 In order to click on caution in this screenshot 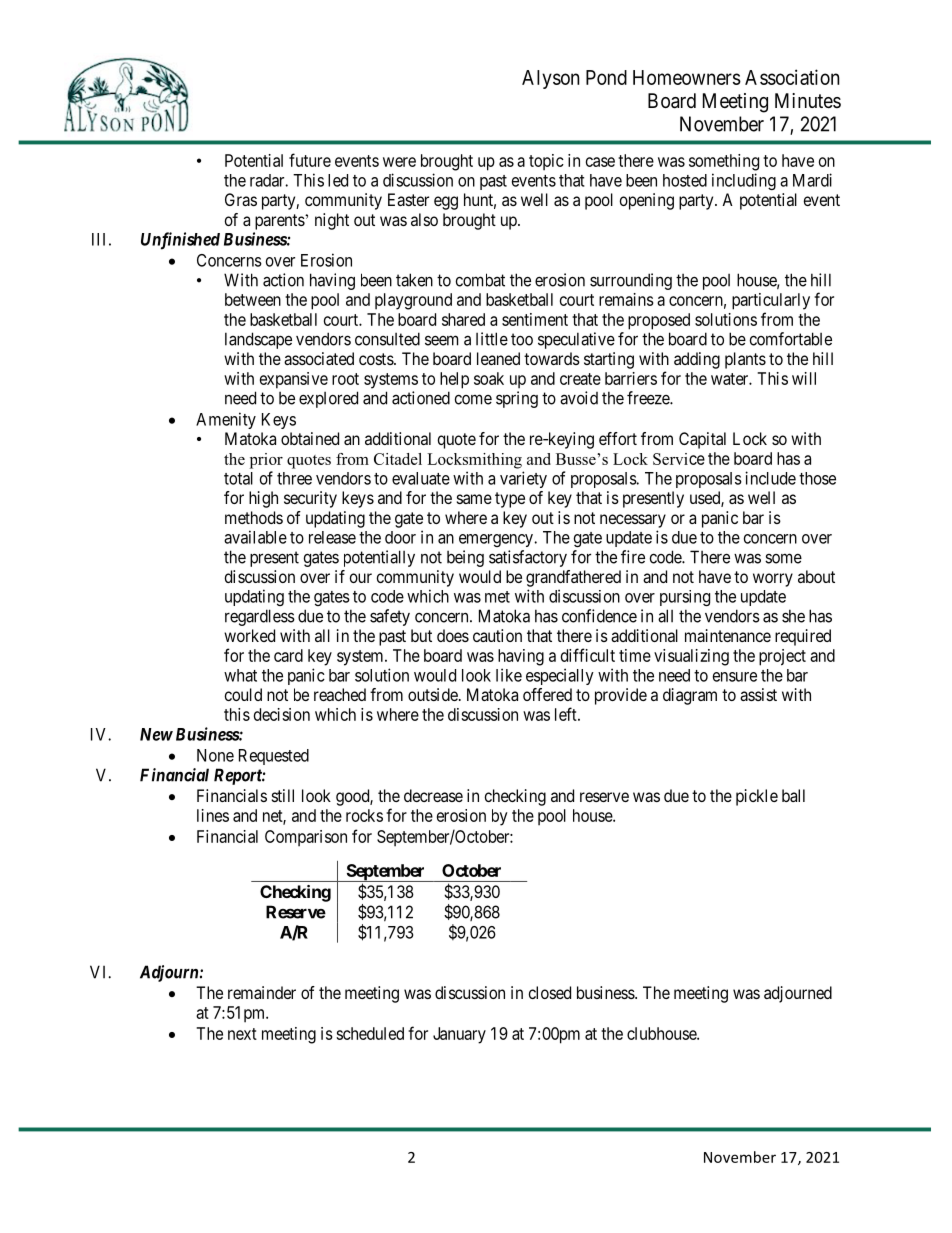, I will do `click(497, 635)`.
